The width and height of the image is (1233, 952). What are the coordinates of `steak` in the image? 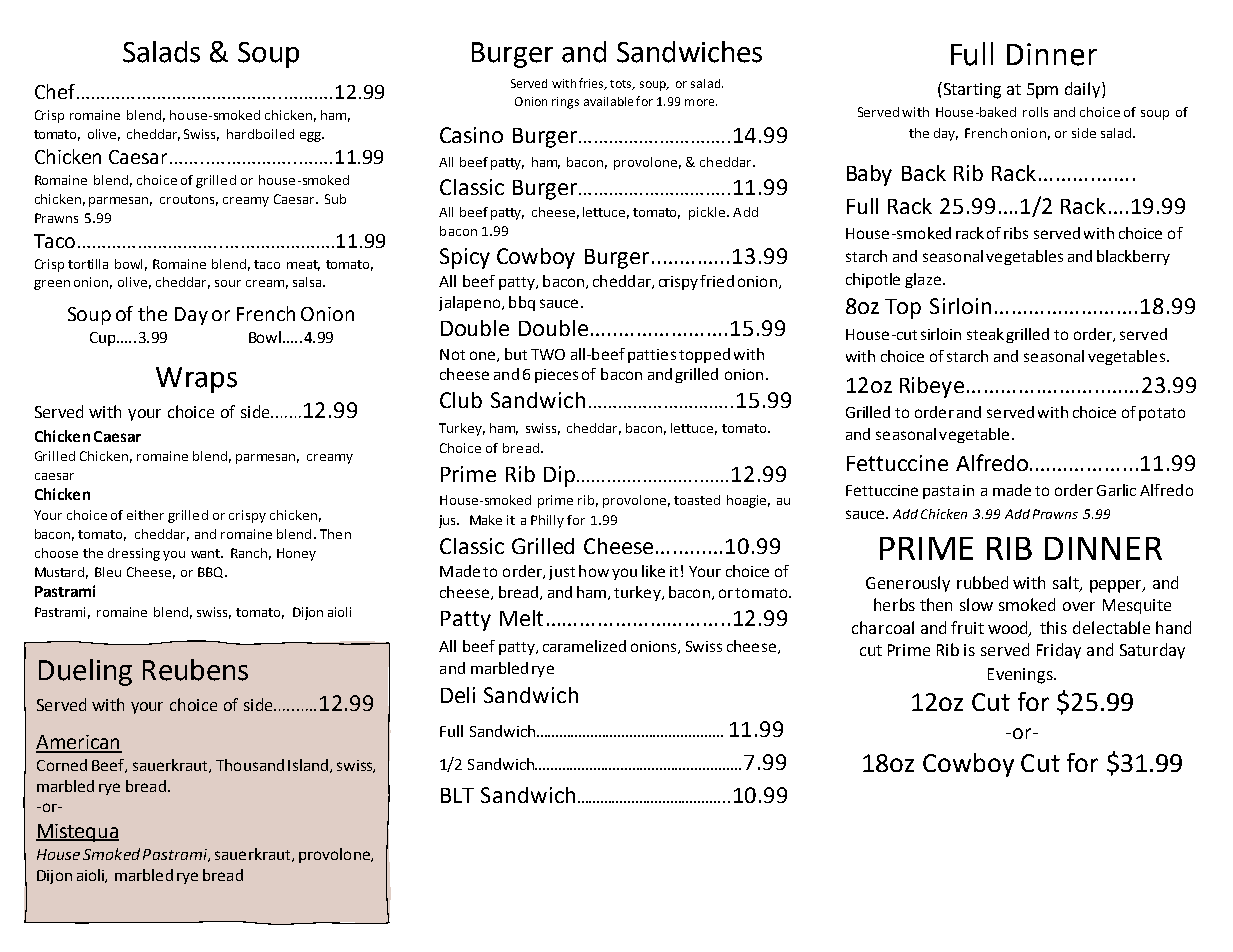 It's located at (987, 335).
